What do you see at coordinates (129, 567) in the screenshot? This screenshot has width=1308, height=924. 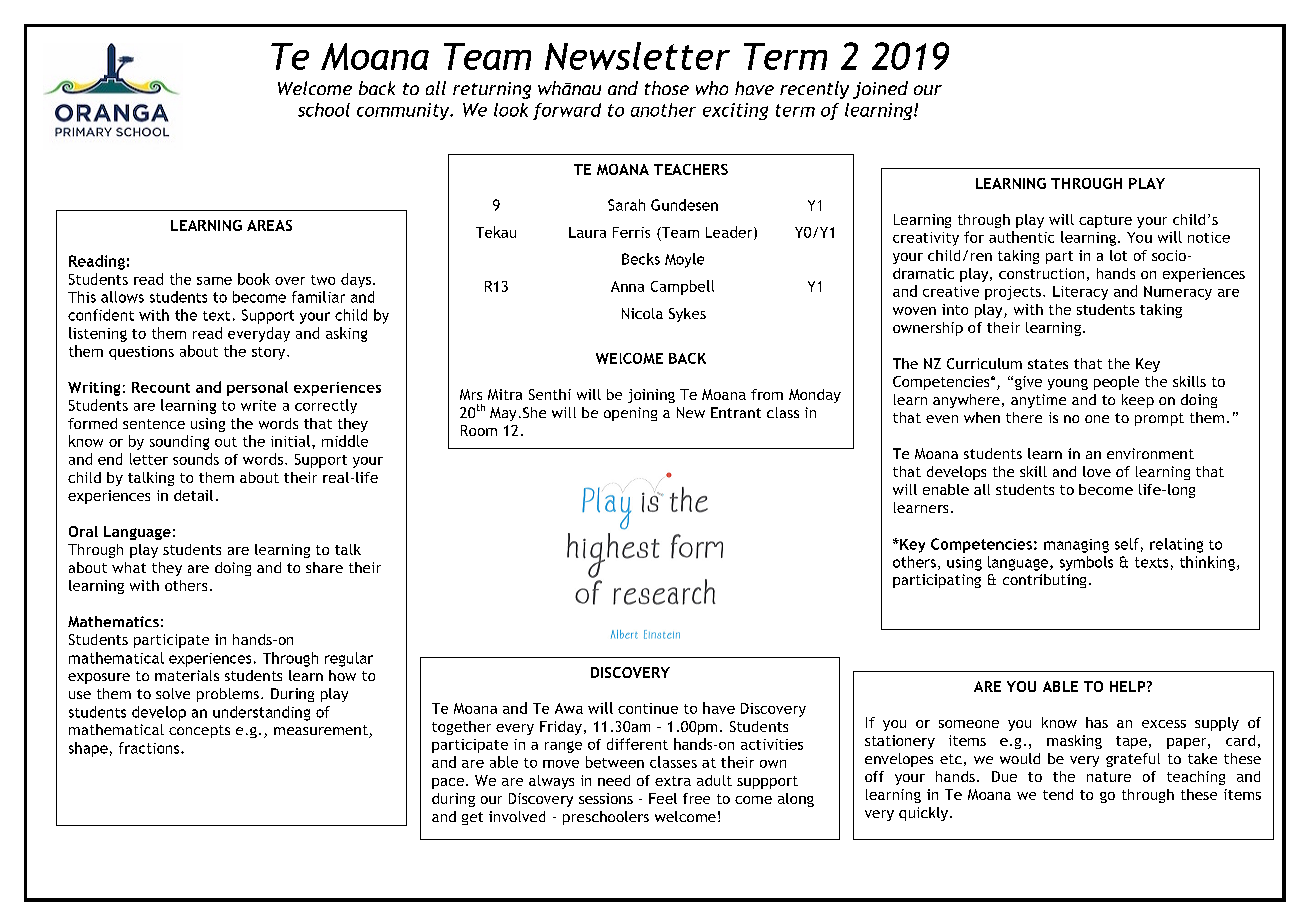 I see `what` at bounding box center [129, 567].
